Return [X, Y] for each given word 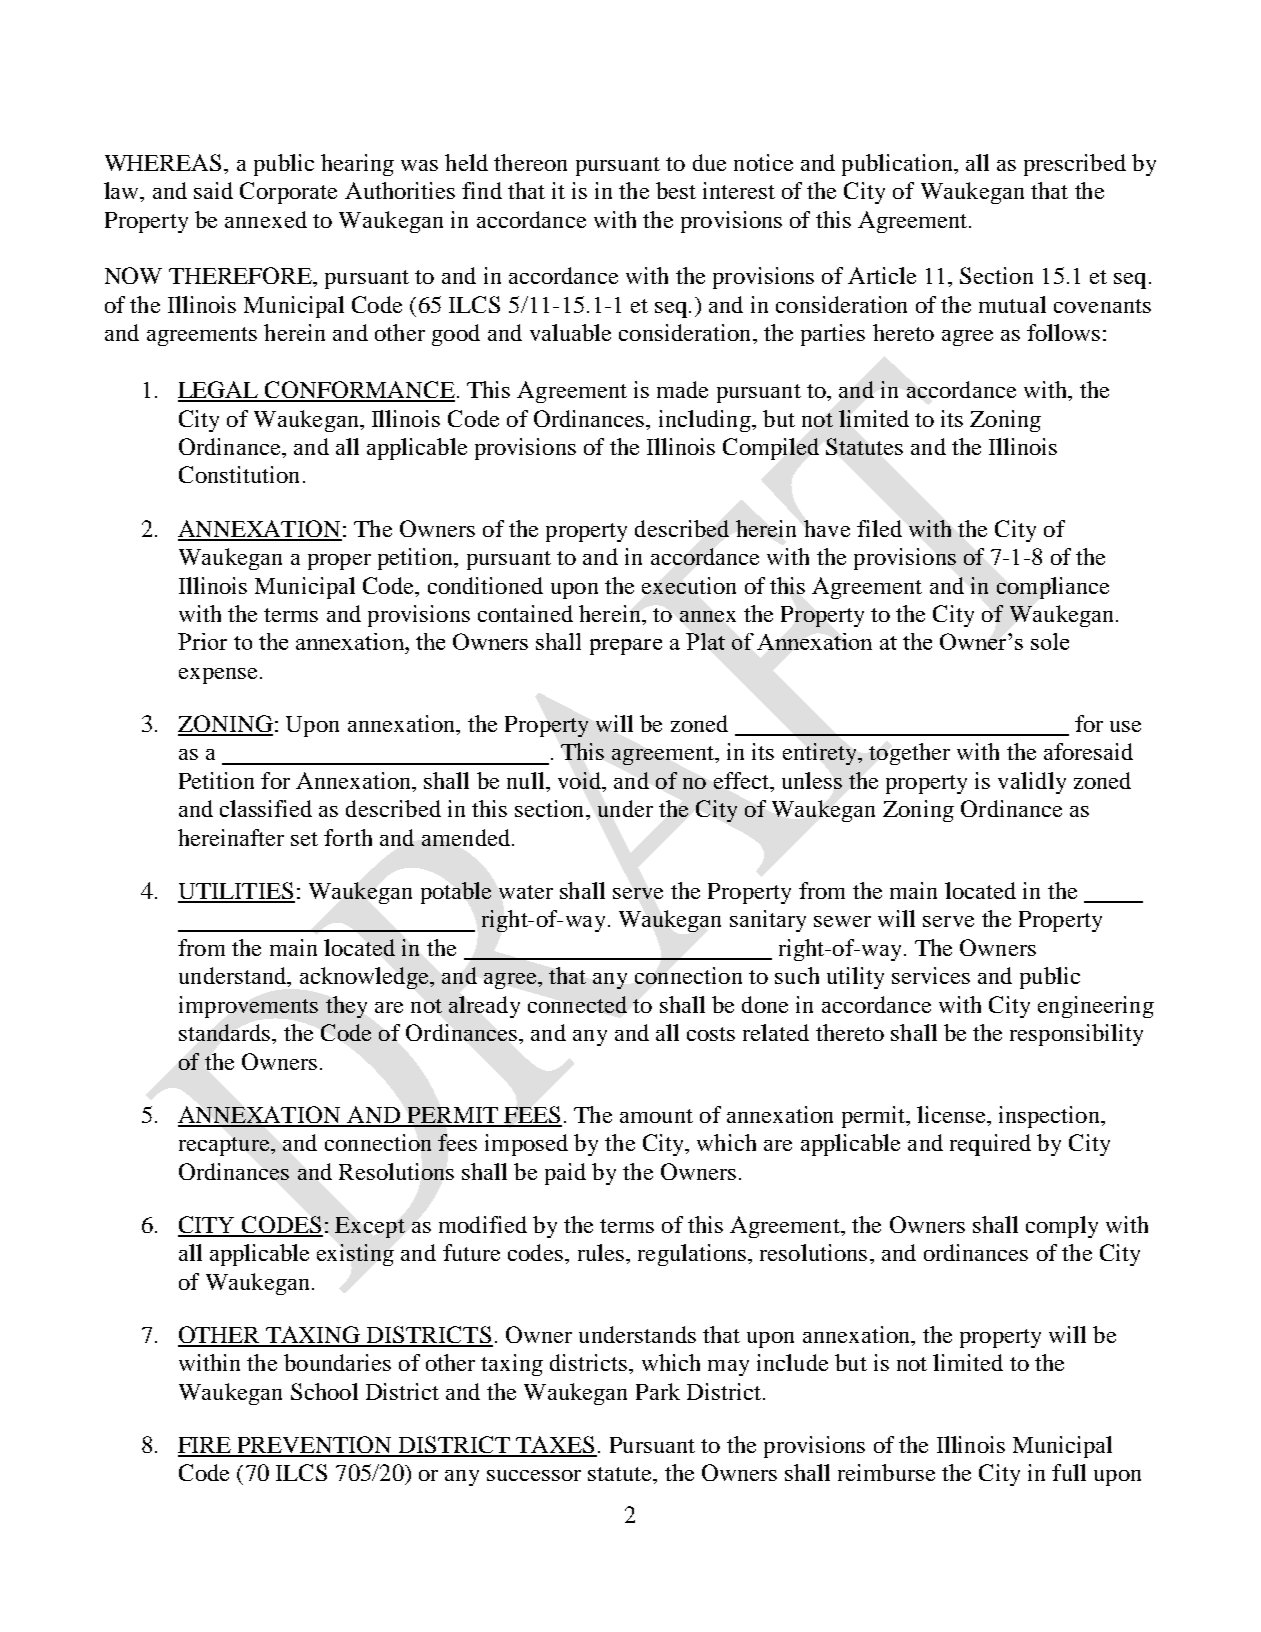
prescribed [1075, 165]
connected [577, 1004]
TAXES [555, 1446]
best [676, 190]
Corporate [288, 193]
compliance [1053, 588]
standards [226, 1032]
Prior [202, 641]
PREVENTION [315, 1446]
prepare [626, 647]
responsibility [1076, 1035]
